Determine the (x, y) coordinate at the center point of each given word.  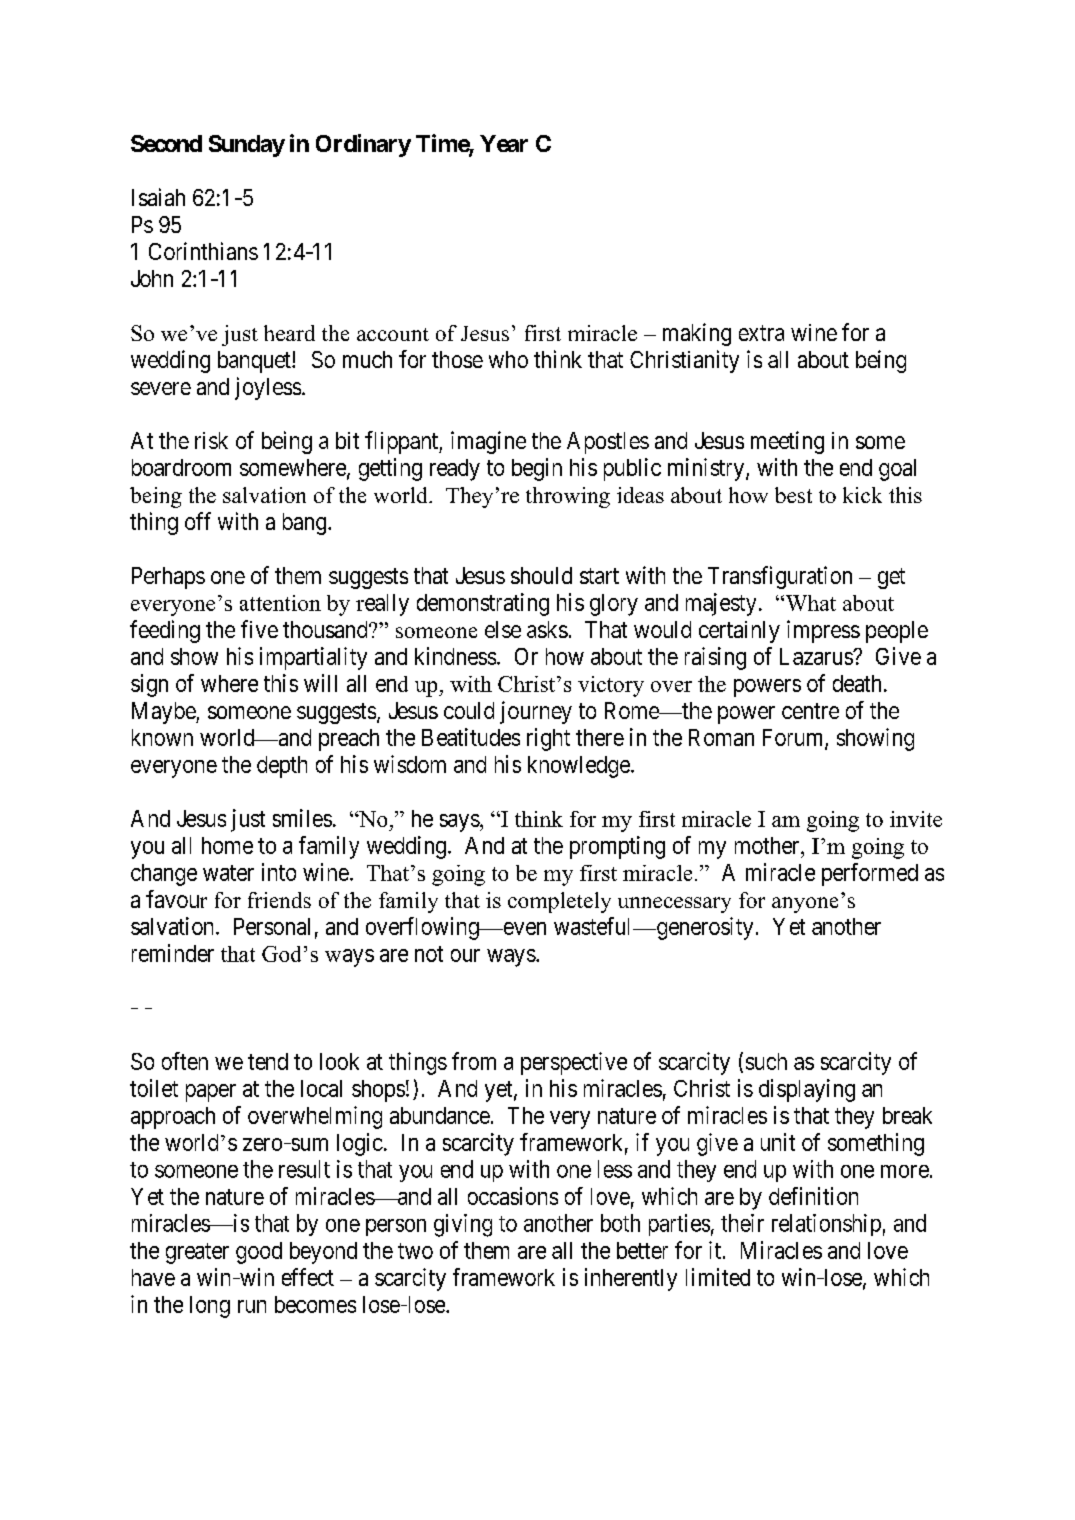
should (541, 575)
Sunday (247, 146)
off (198, 521)
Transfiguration (780, 577)
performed (870, 874)
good (259, 1253)
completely (559, 902)
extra (761, 333)
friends (279, 900)
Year (504, 143)
